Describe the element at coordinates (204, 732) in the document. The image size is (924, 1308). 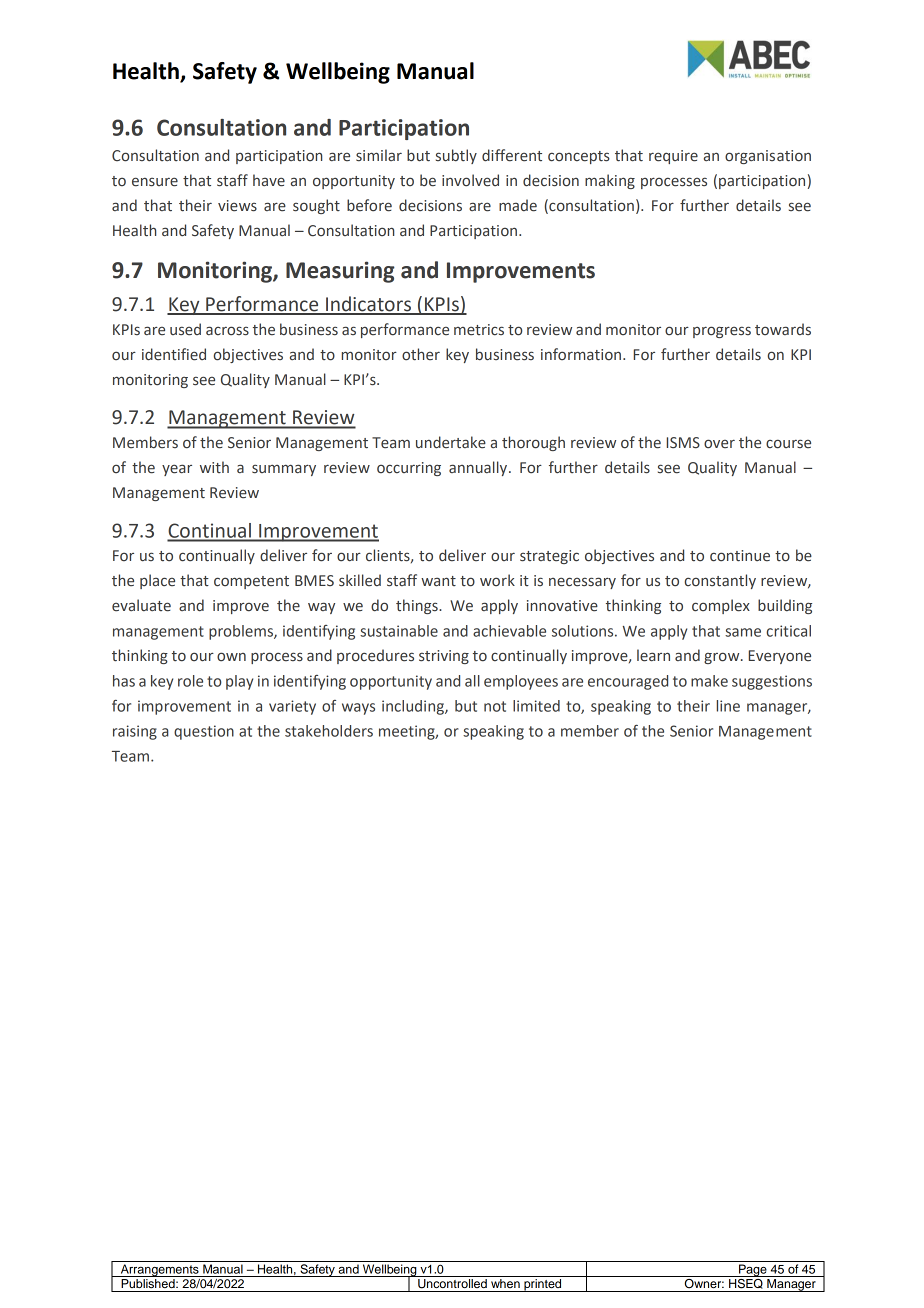
I see `question` at that location.
